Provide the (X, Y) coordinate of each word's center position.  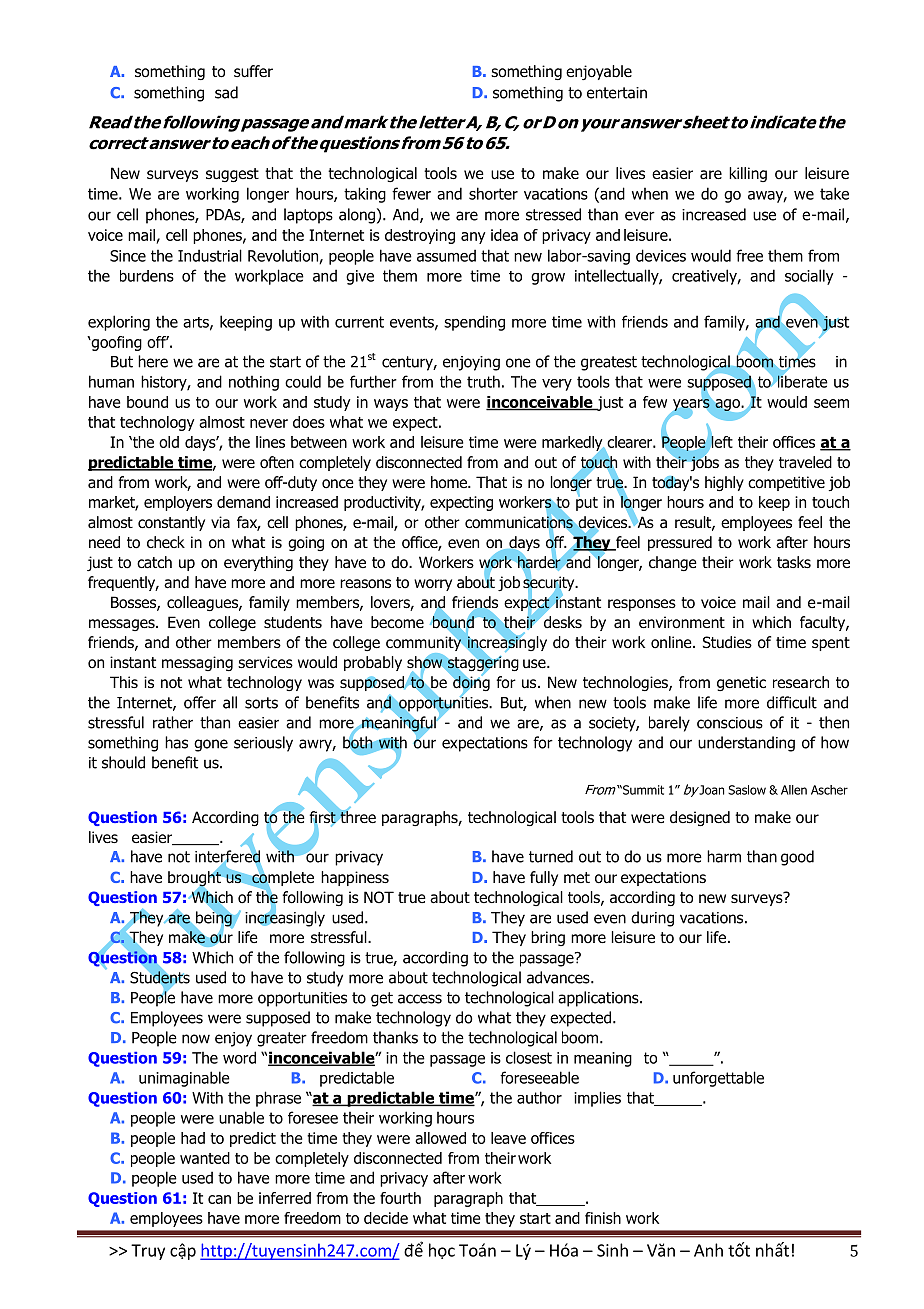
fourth (400, 1198)
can (219, 1199)
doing (470, 684)
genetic (741, 683)
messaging (197, 663)
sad (226, 92)
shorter (493, 193)
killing (748, 174)
